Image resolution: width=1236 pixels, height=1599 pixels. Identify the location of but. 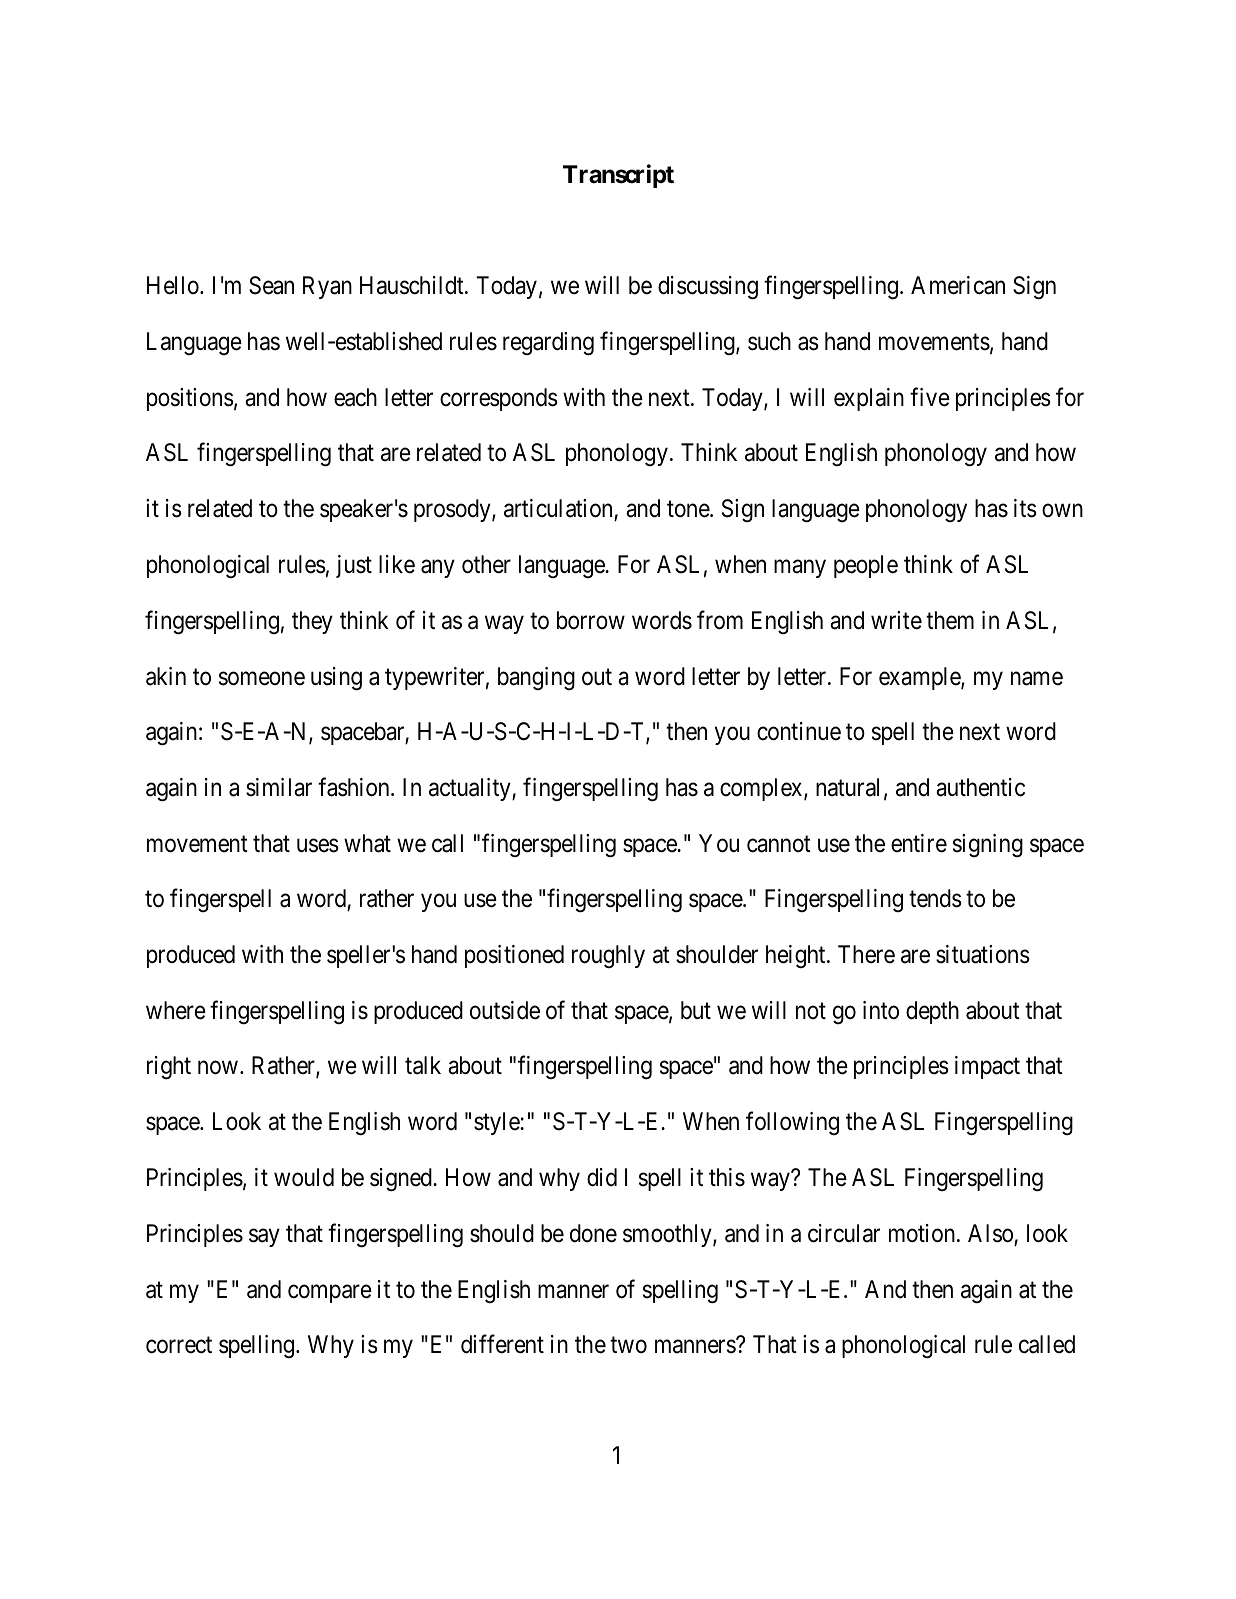
(696, 1010).
